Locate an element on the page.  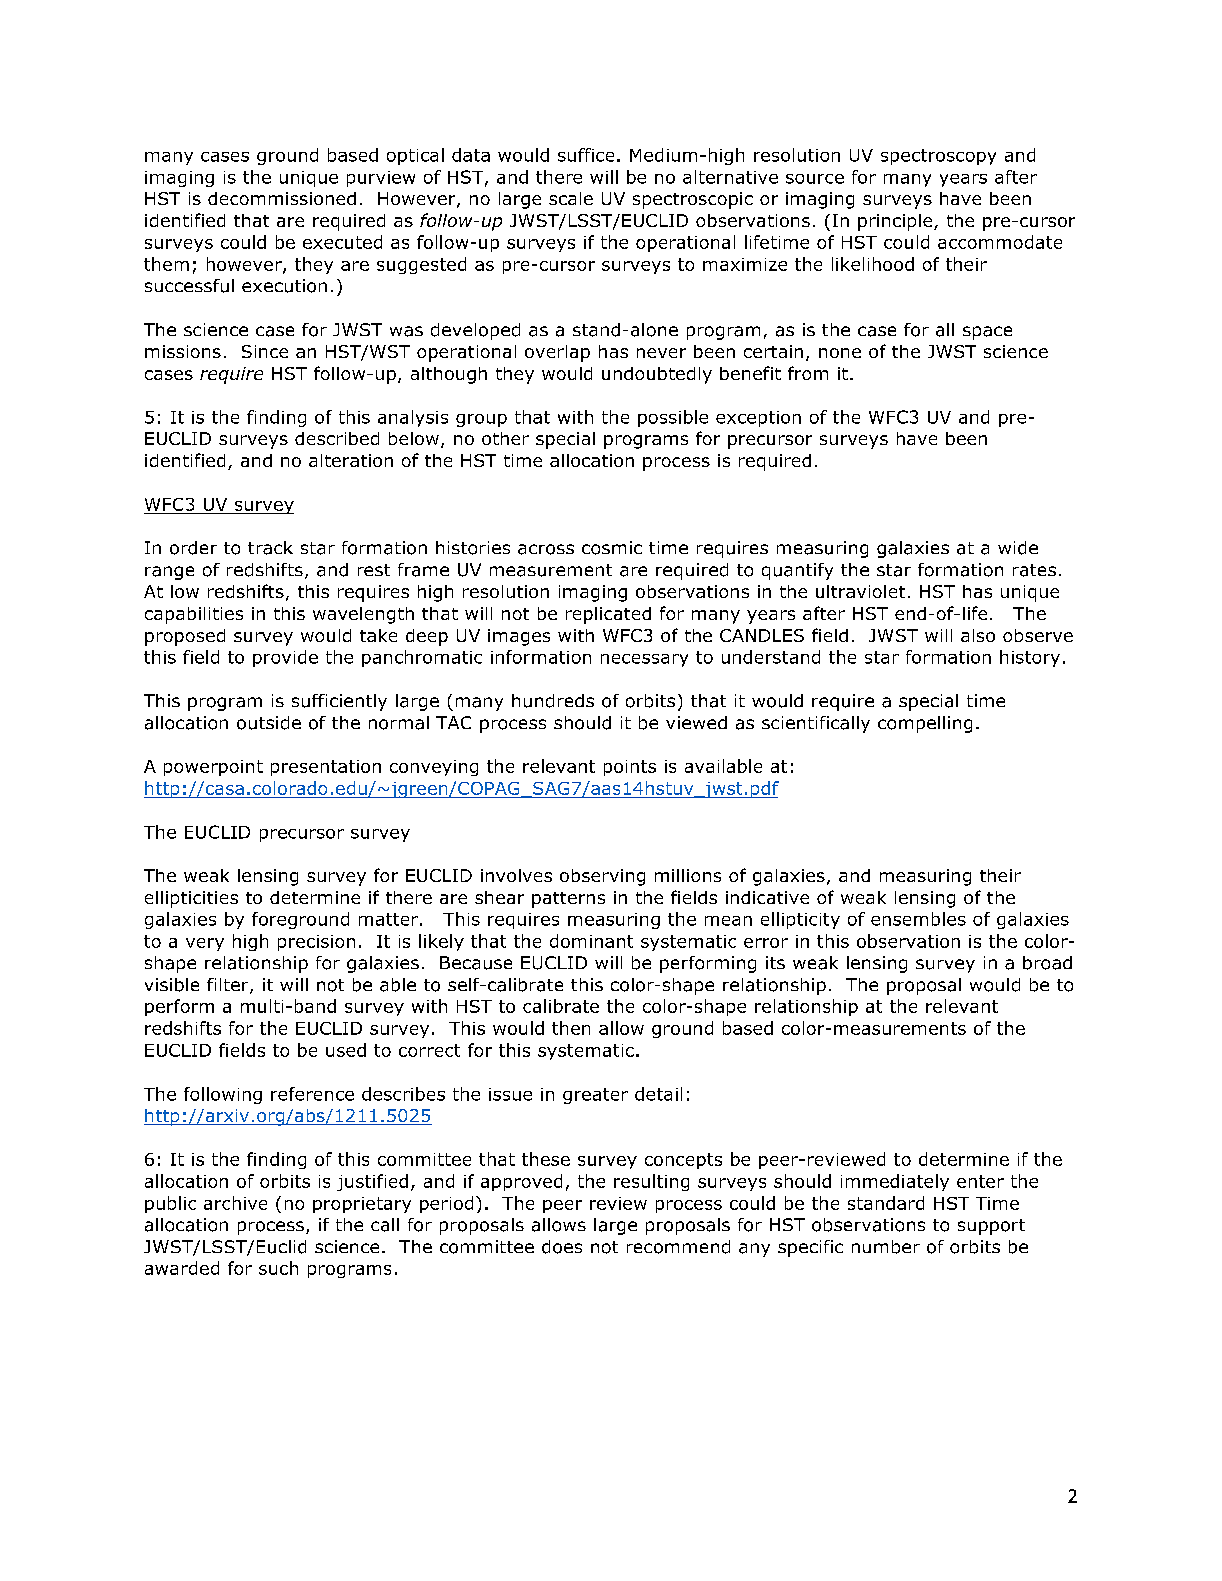
outside is located at coordinates (269, 723).
